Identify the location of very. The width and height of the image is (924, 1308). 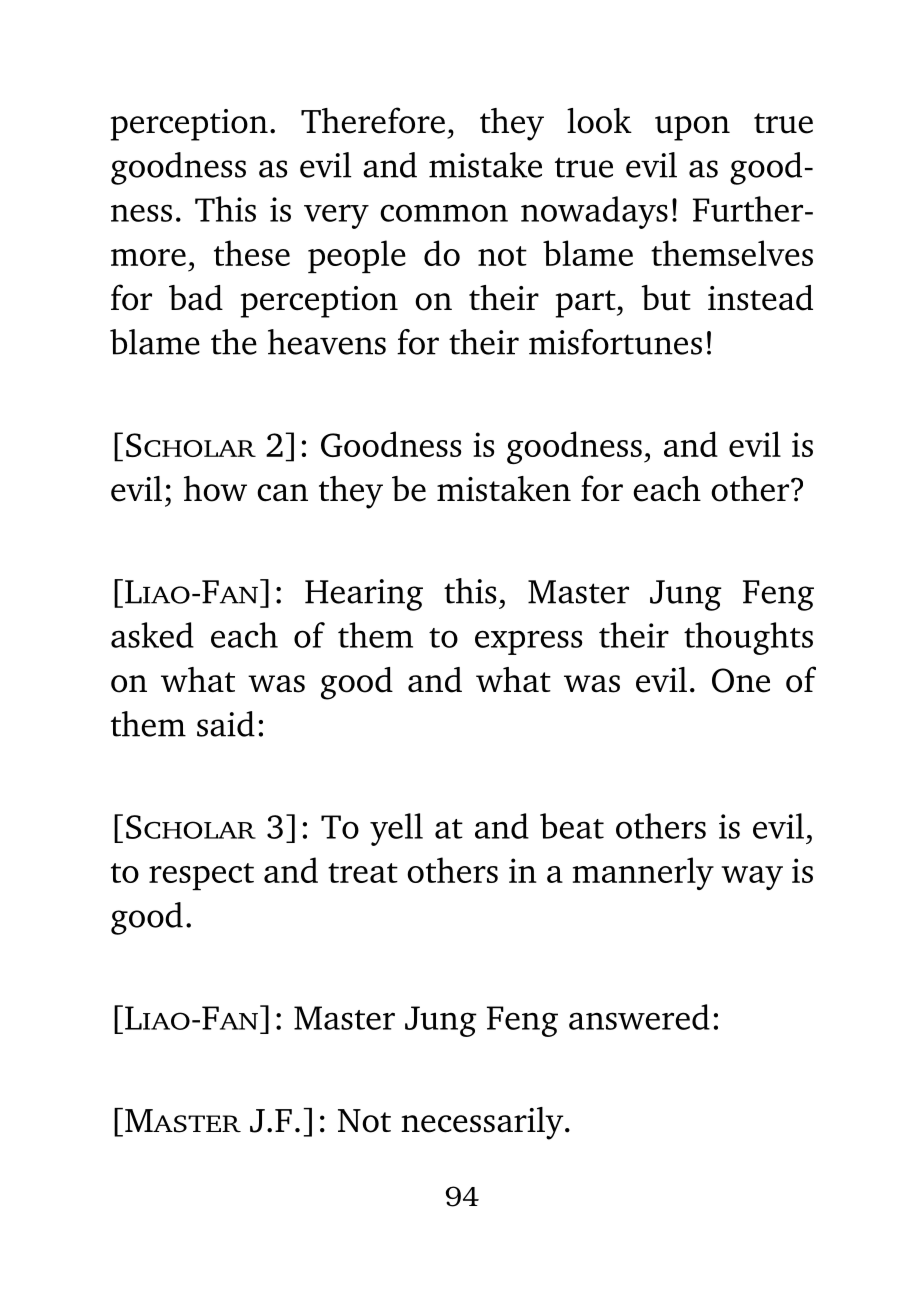
(336, 216).
